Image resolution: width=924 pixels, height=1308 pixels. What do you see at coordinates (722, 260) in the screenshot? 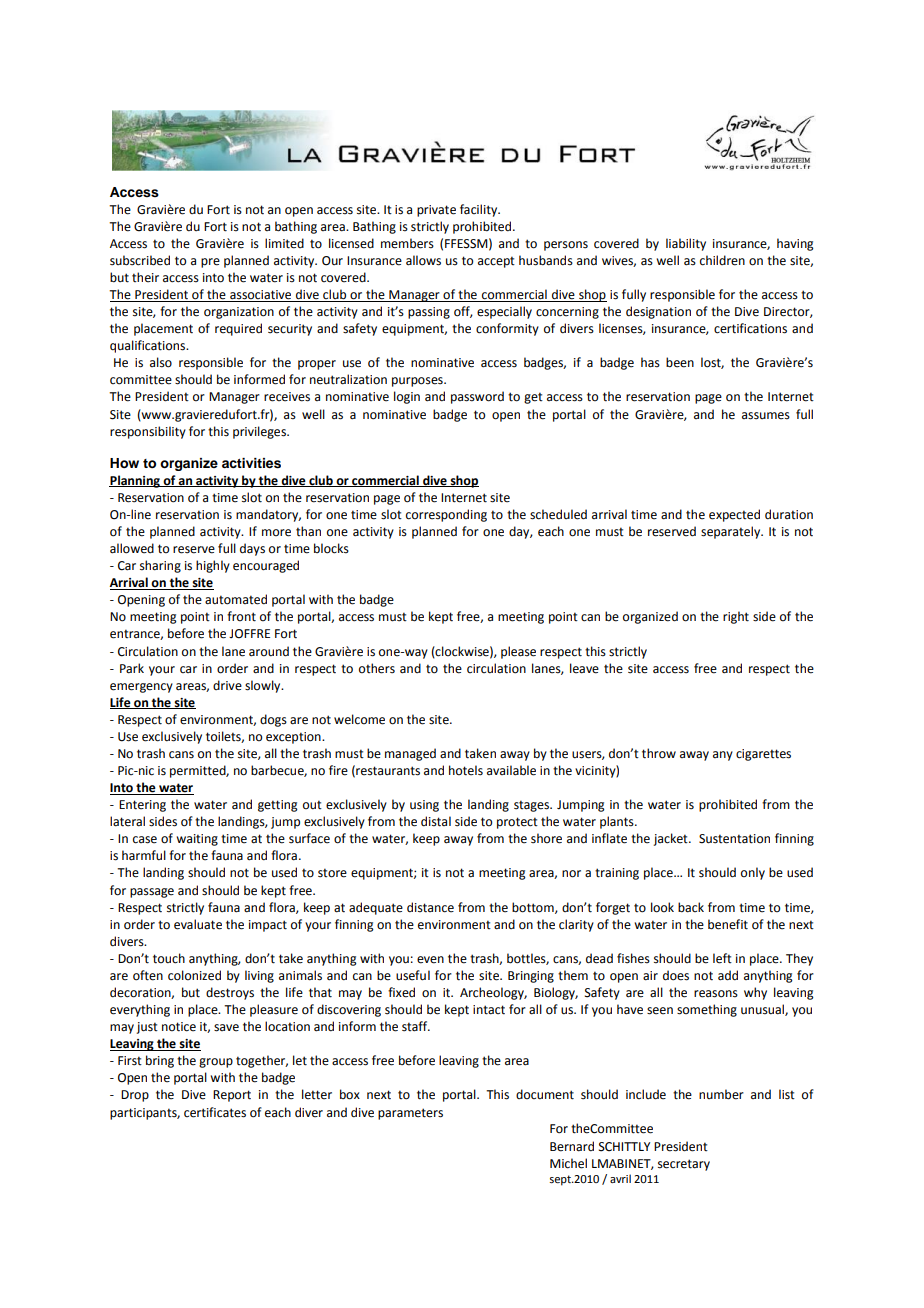
I see `children` at bounding box center [722, 260].
